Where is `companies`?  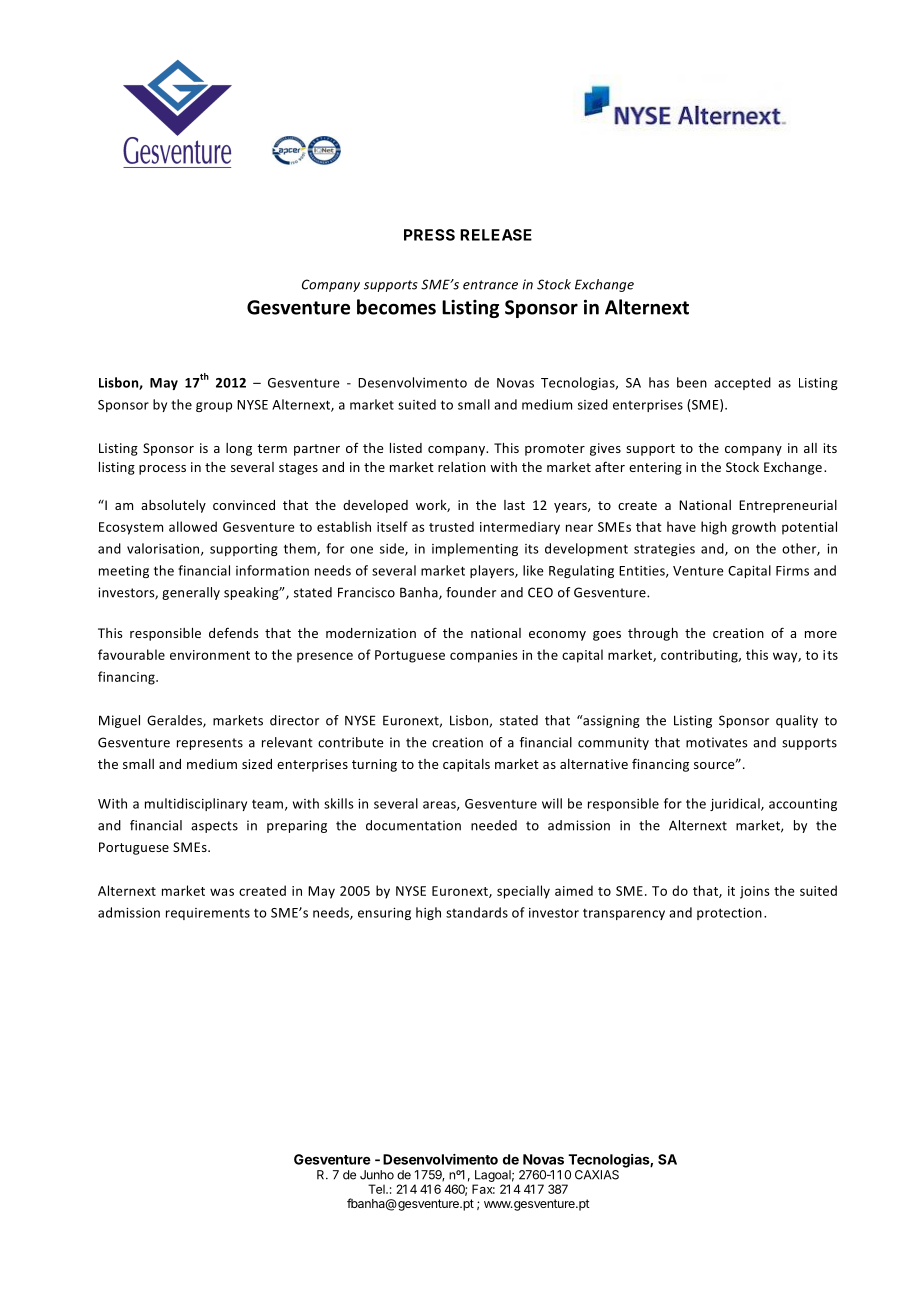
companies is located at coordinates (484, 656).
